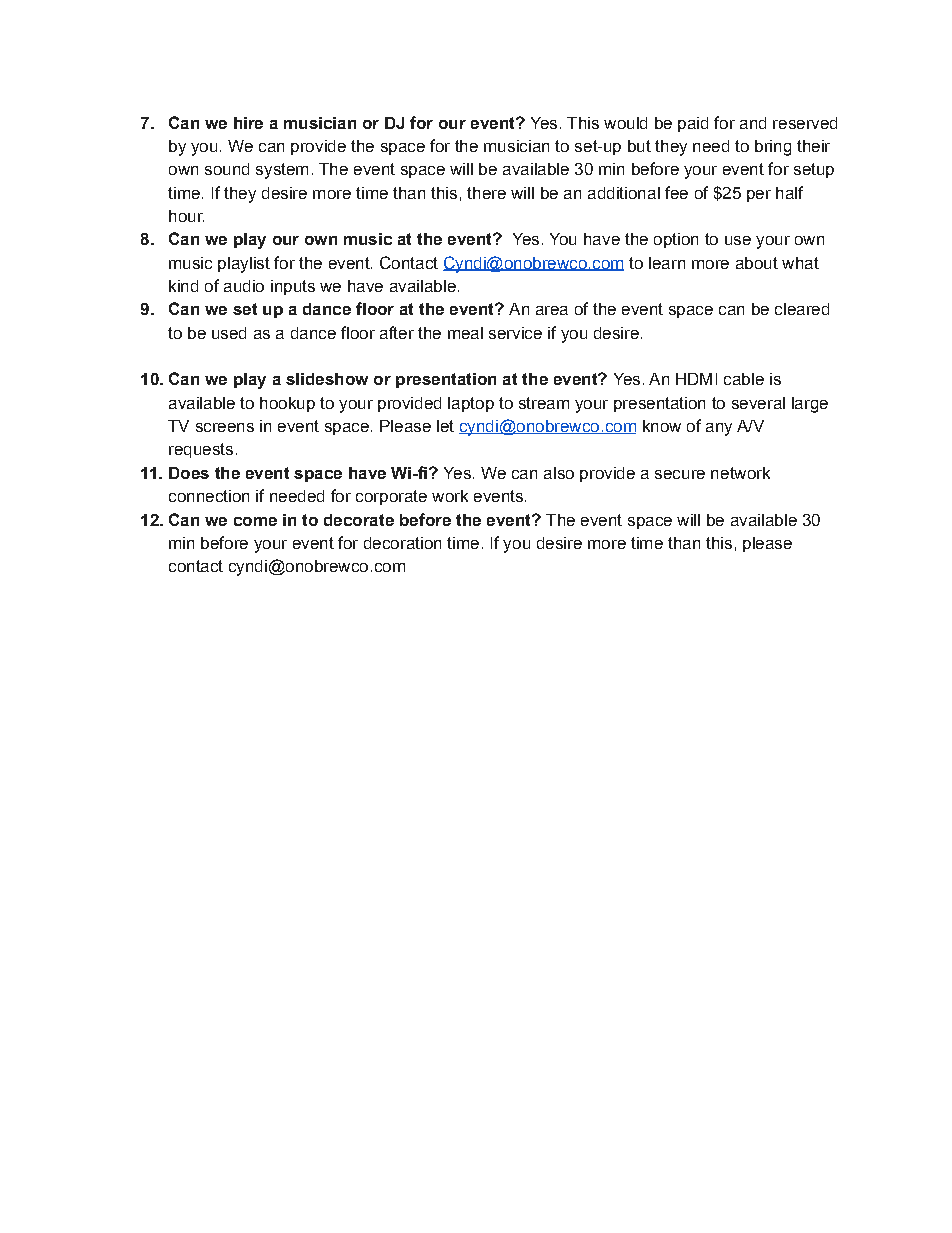 This screenshot has height=1233, width=952. What do you see at coordinates (802, 309) in the screenshot?
I see `cleared` at bounding box center [802, 309].
